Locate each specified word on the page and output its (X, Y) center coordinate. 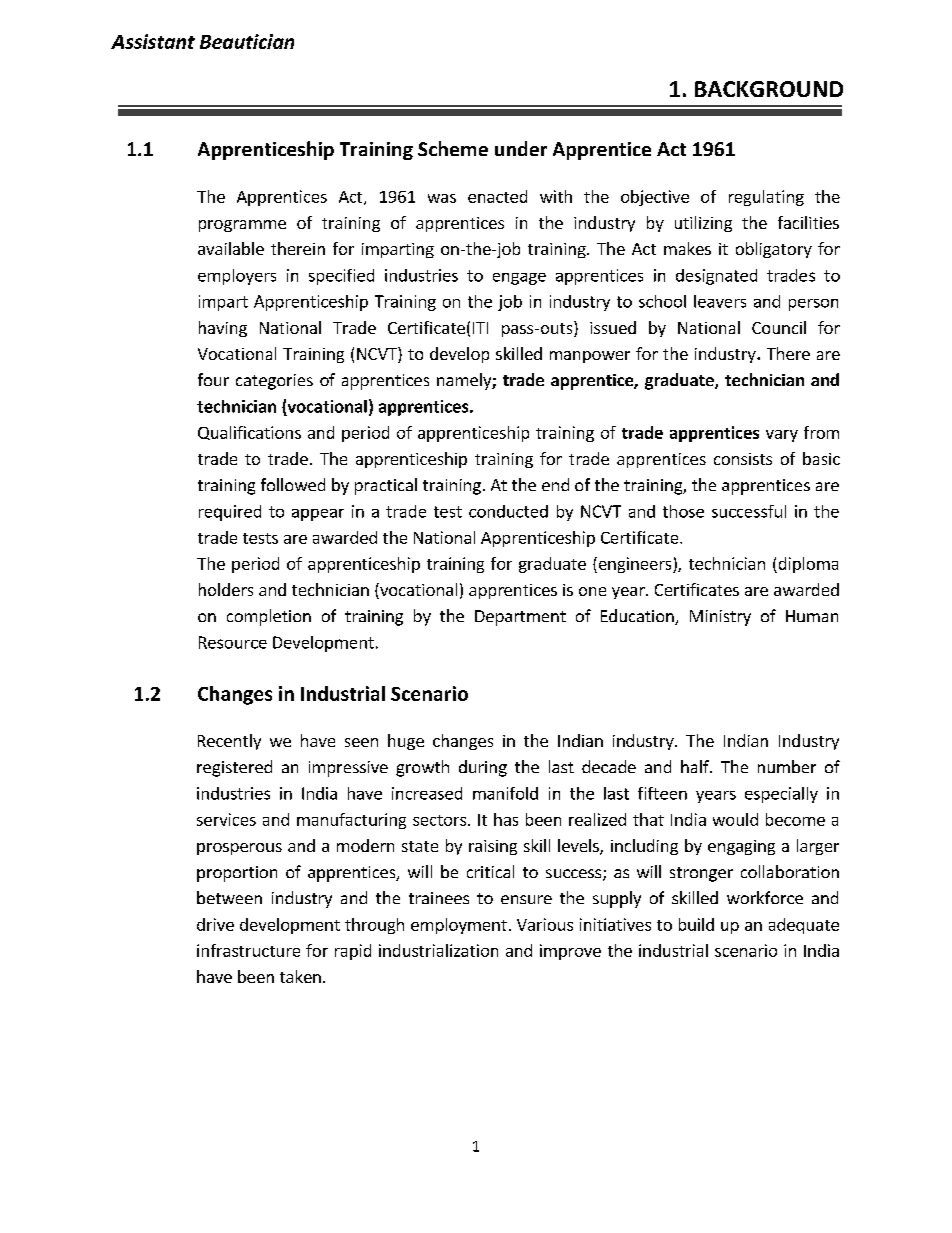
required (230, 513)
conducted (508, 511)
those (683, 511)
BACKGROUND (769, 89)
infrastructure (248, 950)
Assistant (153, 41)
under (521, 148)
